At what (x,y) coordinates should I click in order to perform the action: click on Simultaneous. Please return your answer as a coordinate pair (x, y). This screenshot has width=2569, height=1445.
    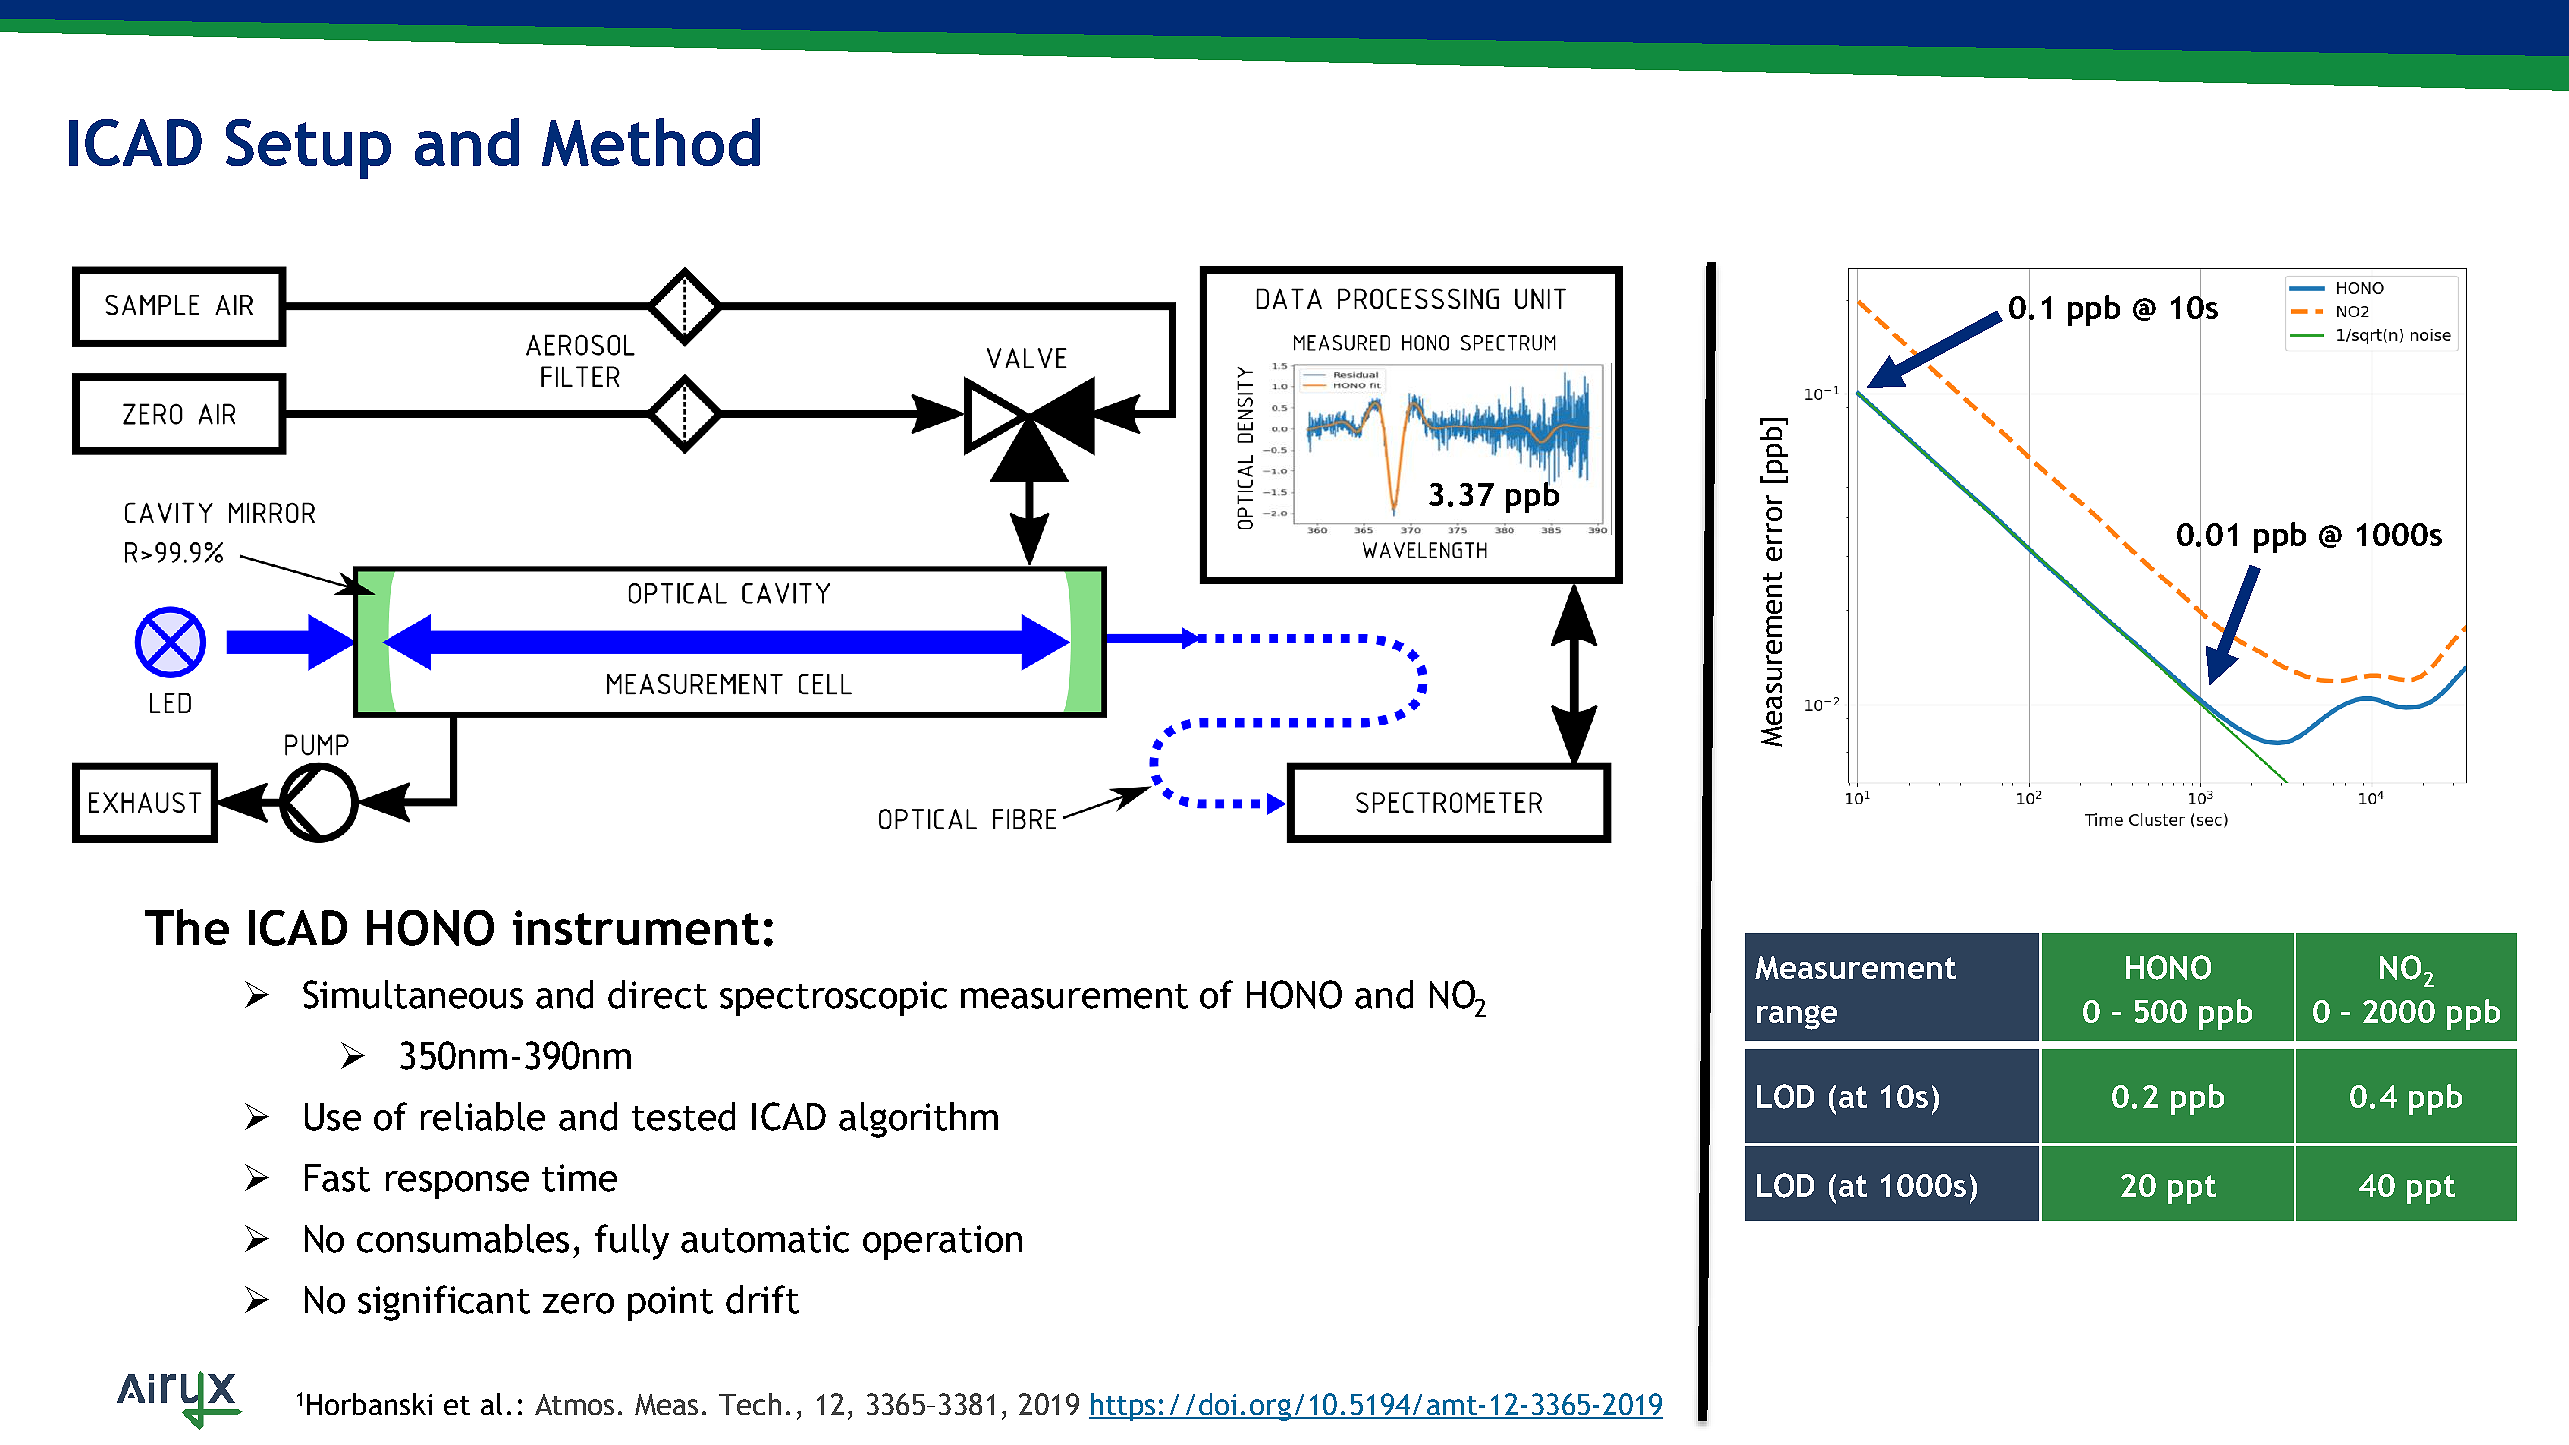
    Looking at the image, I should click on (413, 994).
